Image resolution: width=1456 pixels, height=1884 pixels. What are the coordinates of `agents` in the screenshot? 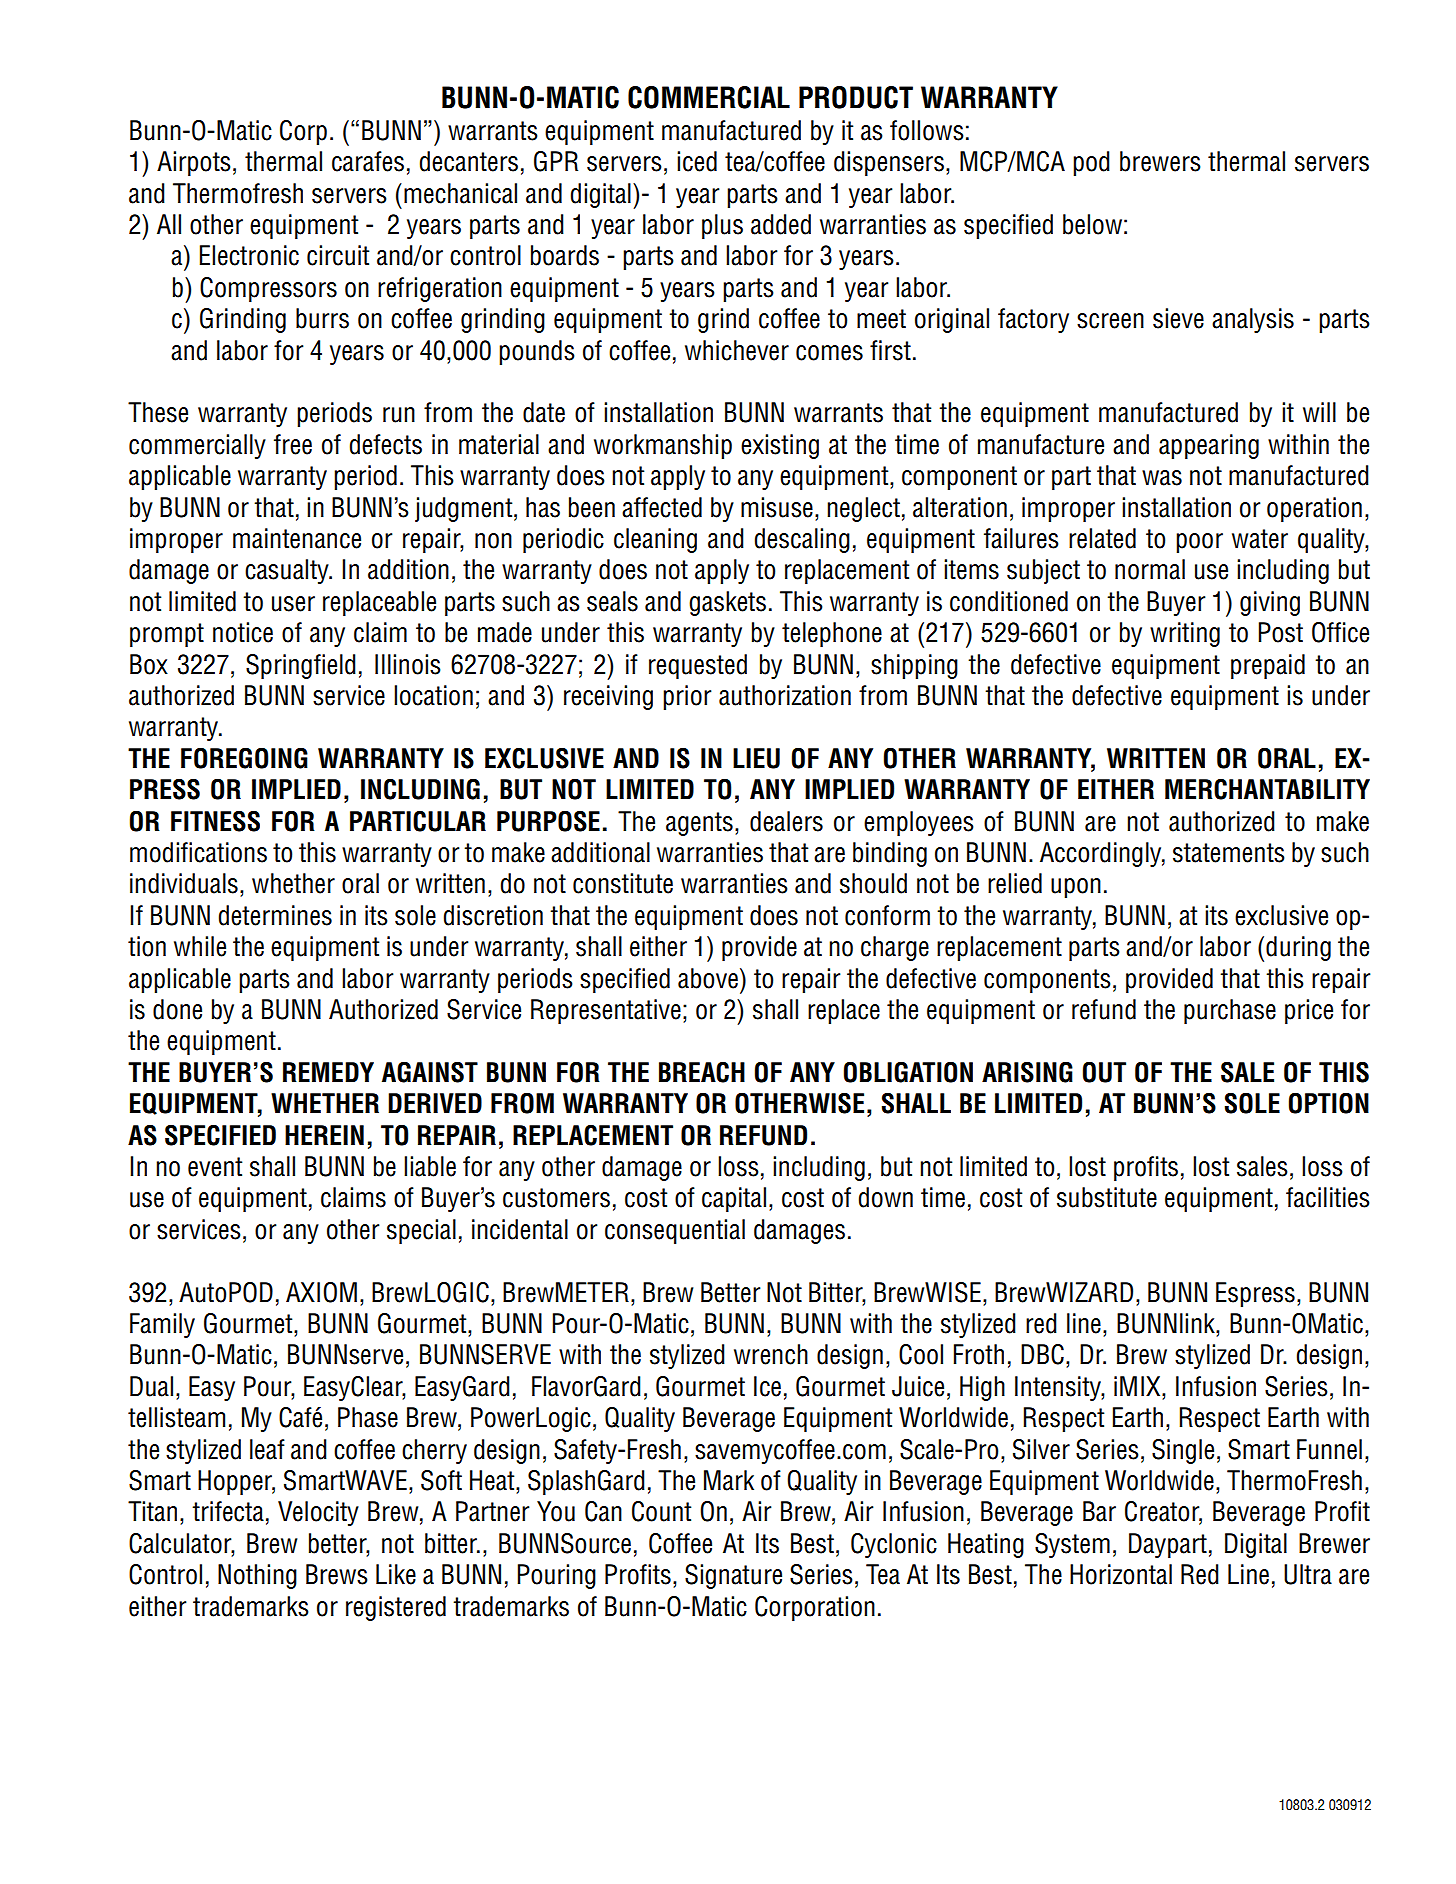 It's located at (699, 824).
